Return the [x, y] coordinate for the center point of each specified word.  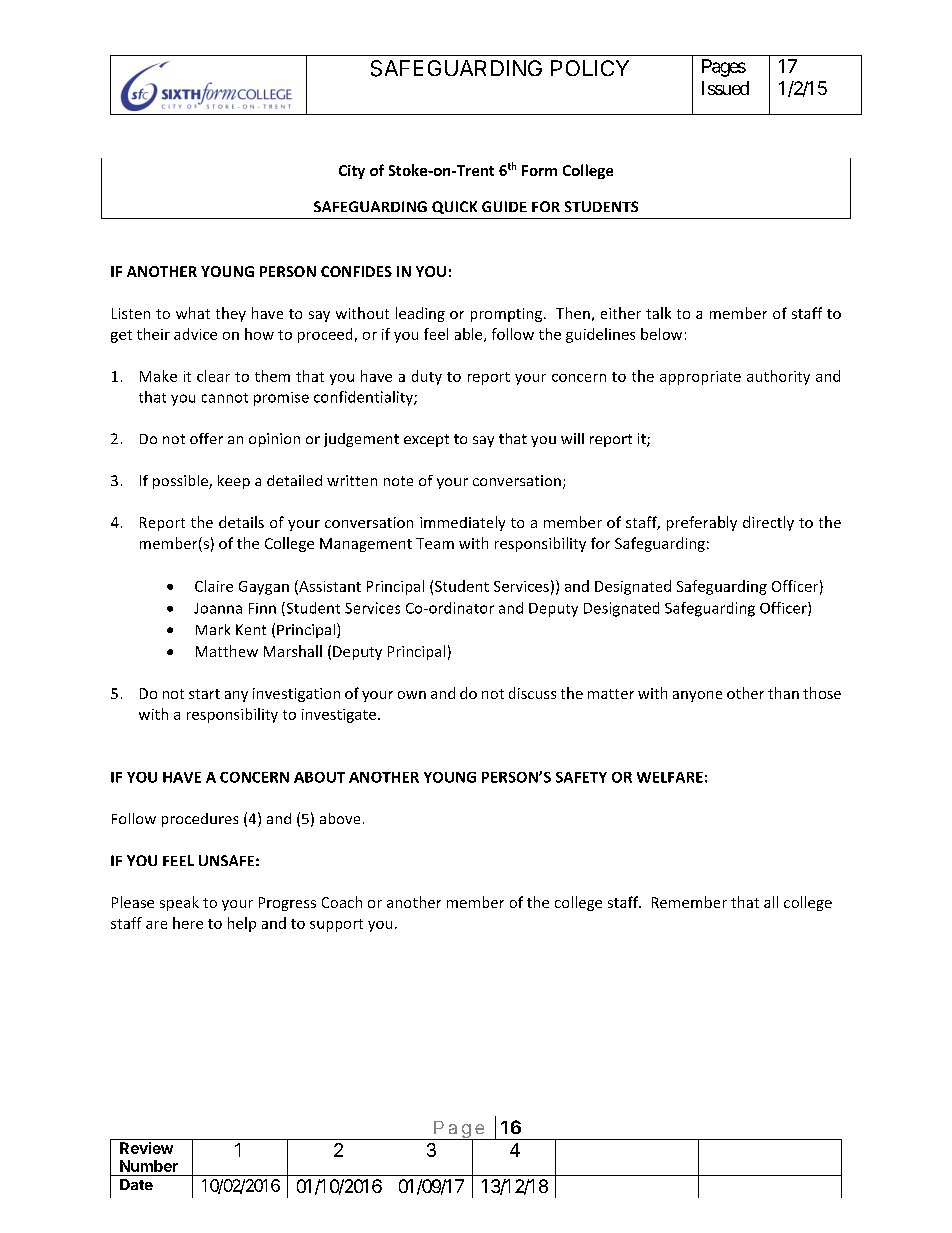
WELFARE [670, 777]
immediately [462, 523]
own [412, 695]
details [241, 522]
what [193, 313]
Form [539, 170]
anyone [697, 696]
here [188, 923]
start [204, 694]
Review [146, 1148]
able [470, 335]
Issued [725, 88]
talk [658, 313]
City [352, 172]
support [336, 925]
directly [768, 523]
